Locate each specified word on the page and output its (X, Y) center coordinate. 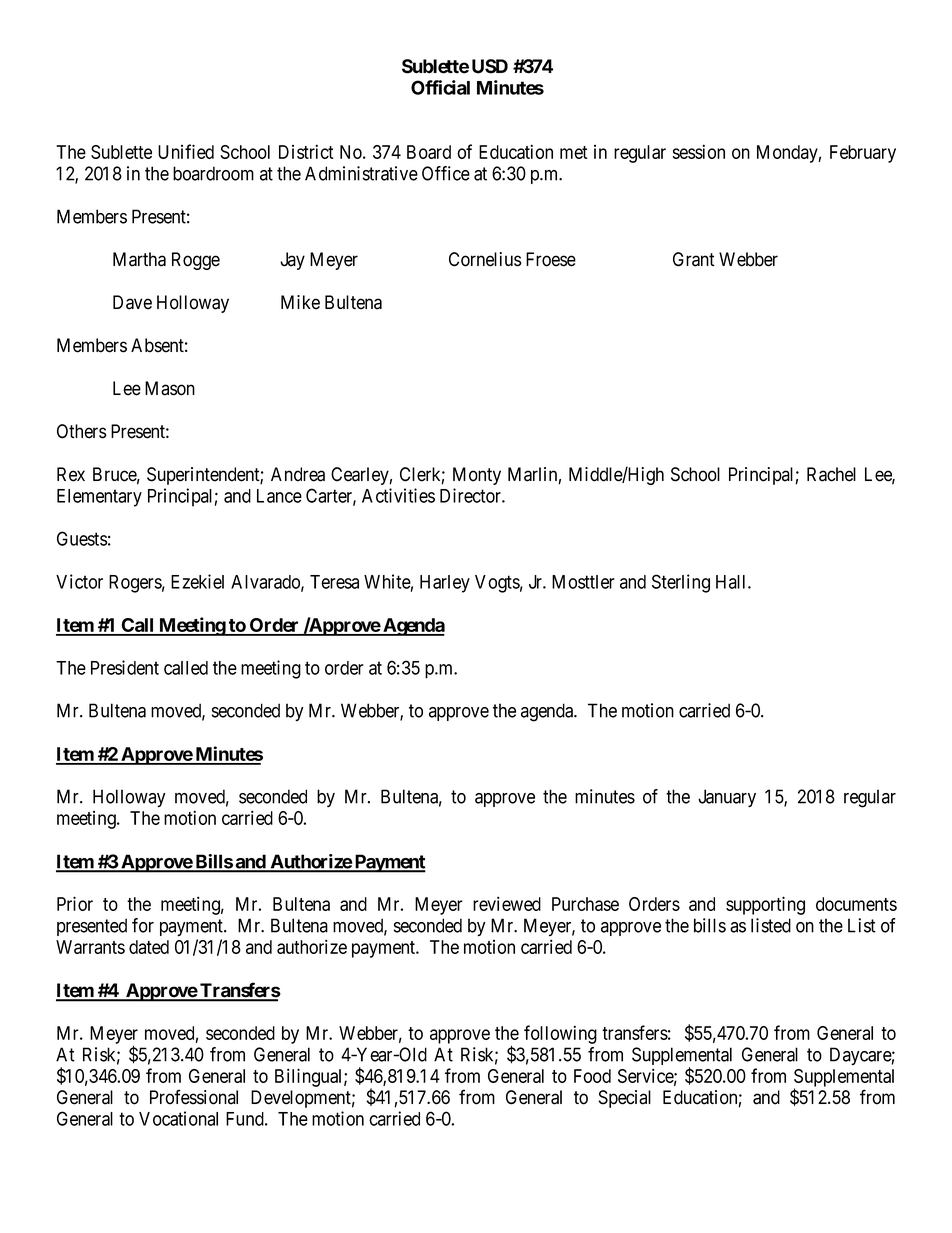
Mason (170, 388)
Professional (194, 1097)
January (727, 798)
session (699, 151)
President (125, 667)
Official (440, 87)
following (560, 1034)
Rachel (831, 474)
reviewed (507, 903)
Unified (186, 151)
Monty (477, 476)
